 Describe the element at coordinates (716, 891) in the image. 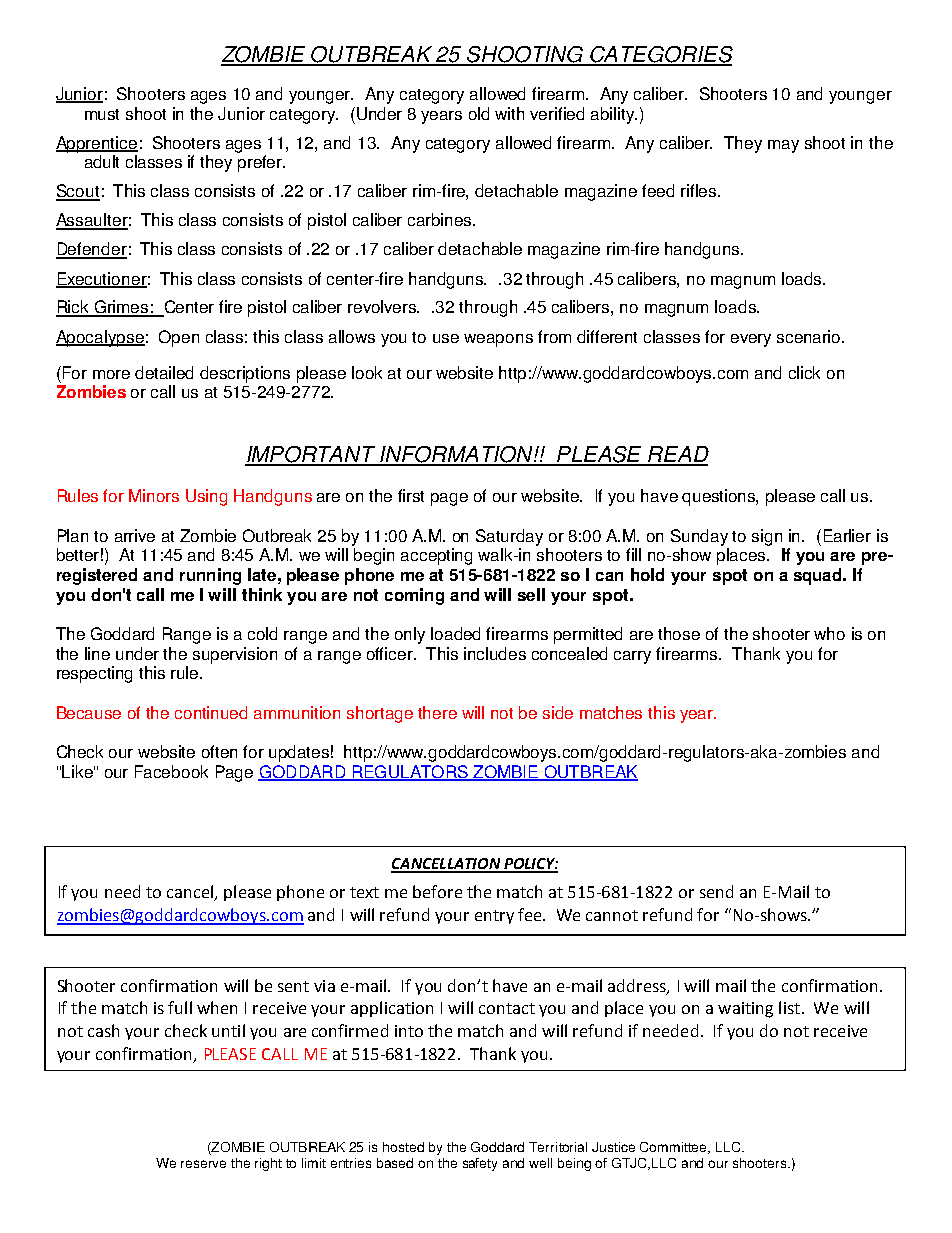

I see `send` at that location.
